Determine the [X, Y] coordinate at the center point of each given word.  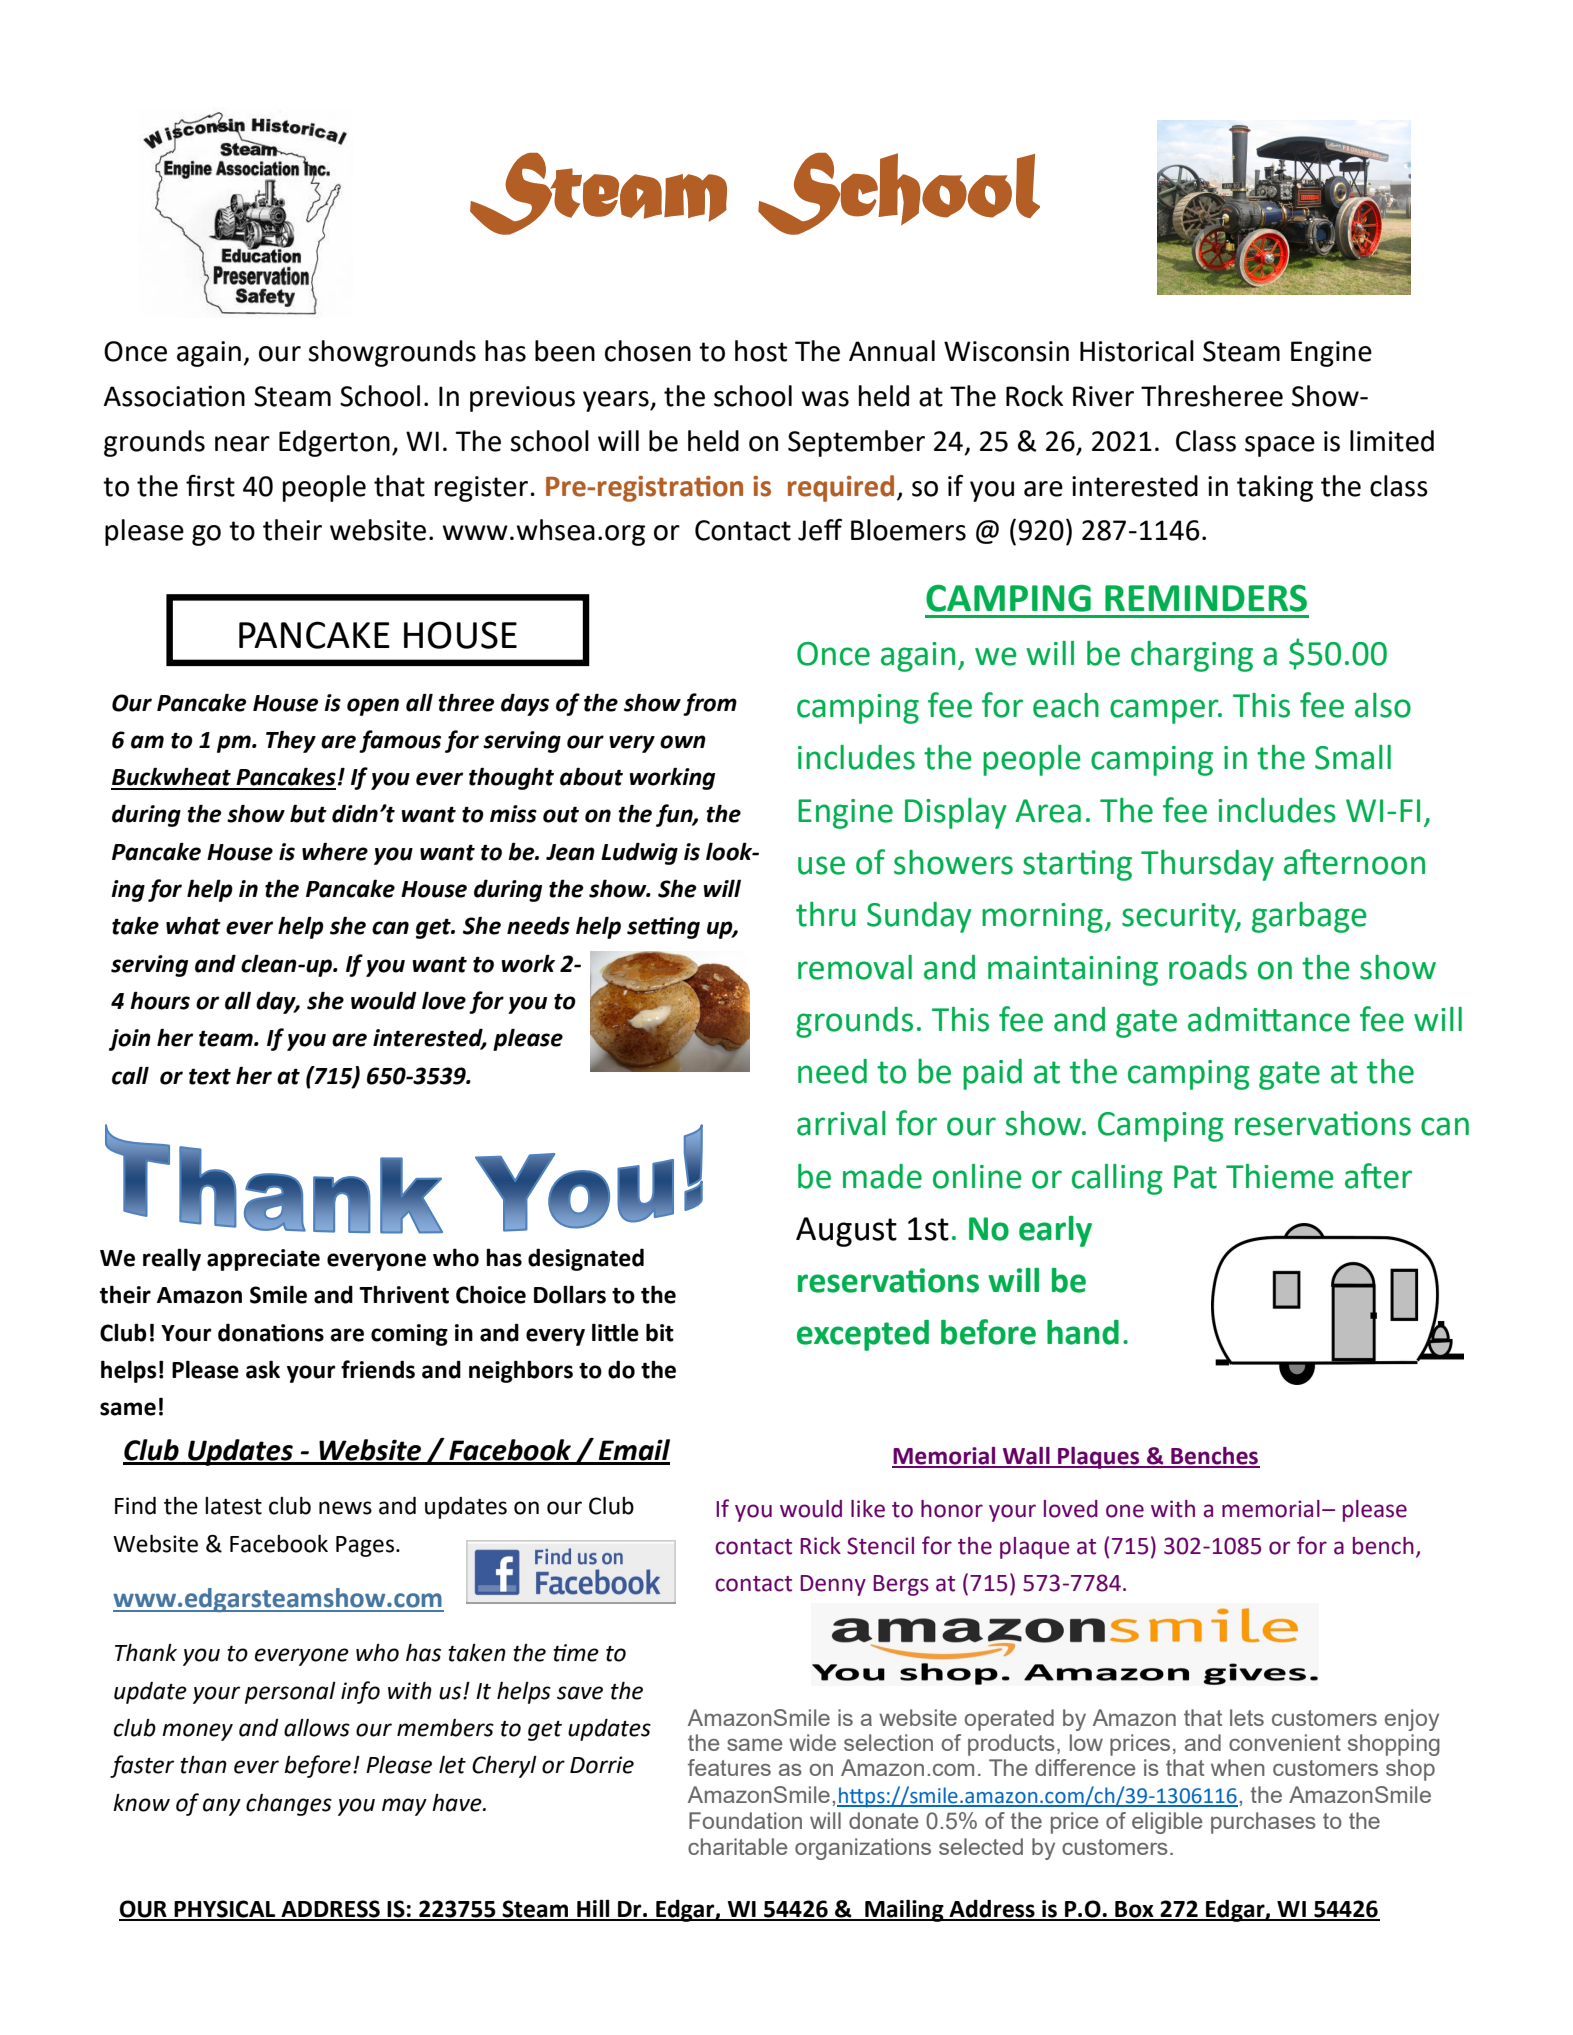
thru [826, 914]
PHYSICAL [225, 1910]
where [335, 851]
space [1280, 446]
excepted [863, 1335]
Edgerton [334, 443]
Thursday [1207, 865]
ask [263, 1370]
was [825, 399]
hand [1083, 1332]
